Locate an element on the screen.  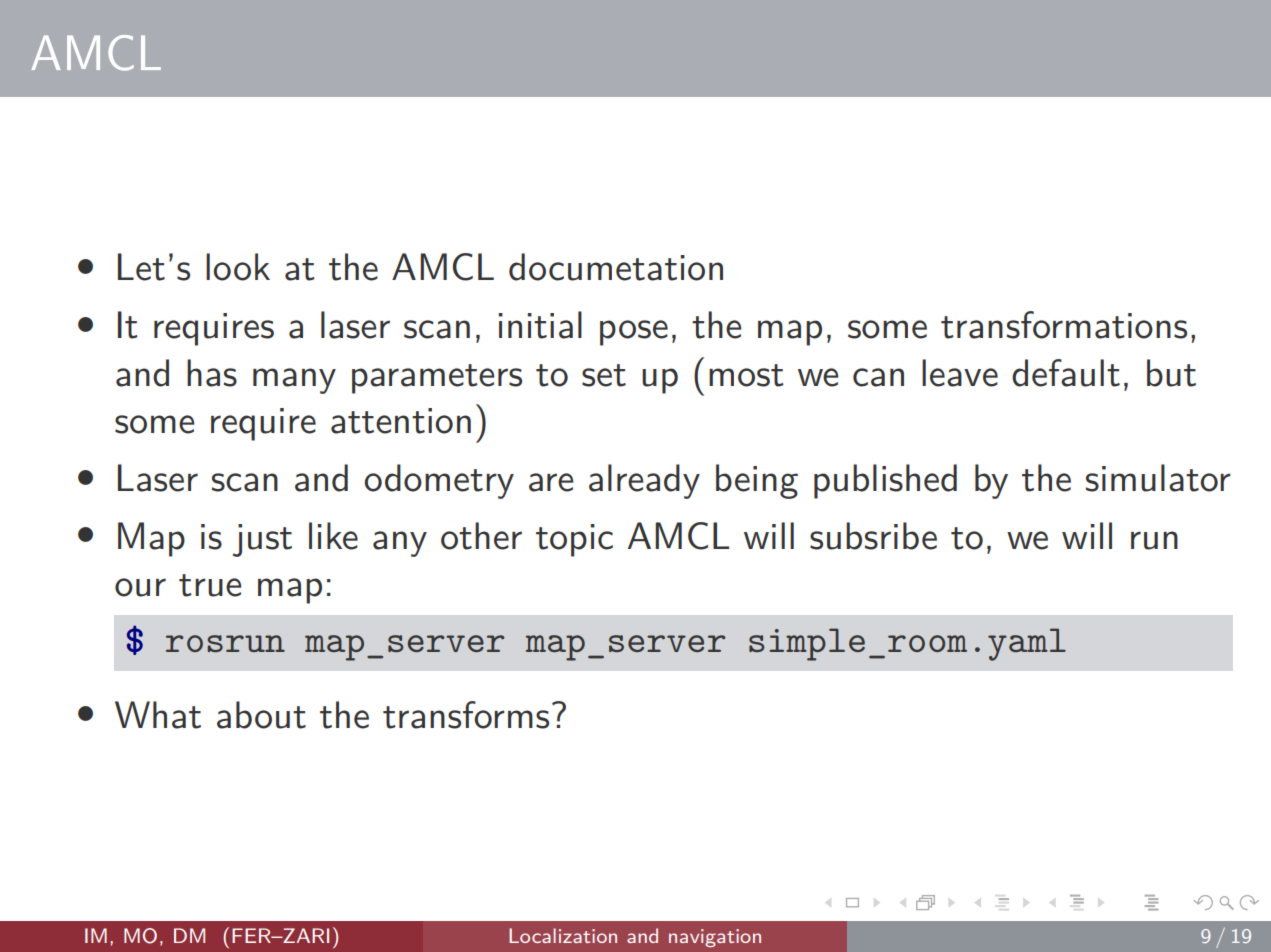
simulator is located at coordinates (1158, 478).
